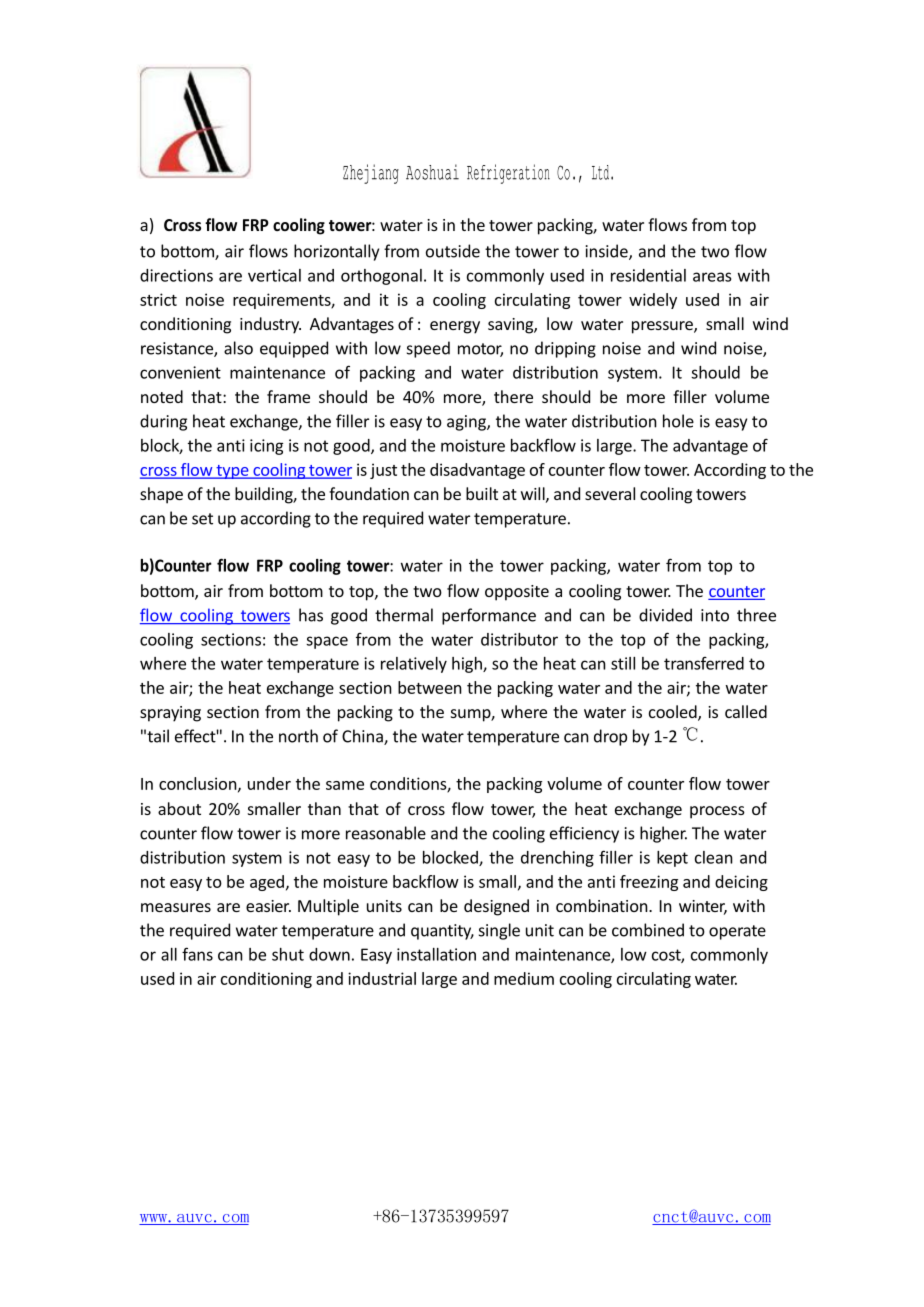 This screenshot has height=1307, width=924. I want to click on has, so click(311, 615).
